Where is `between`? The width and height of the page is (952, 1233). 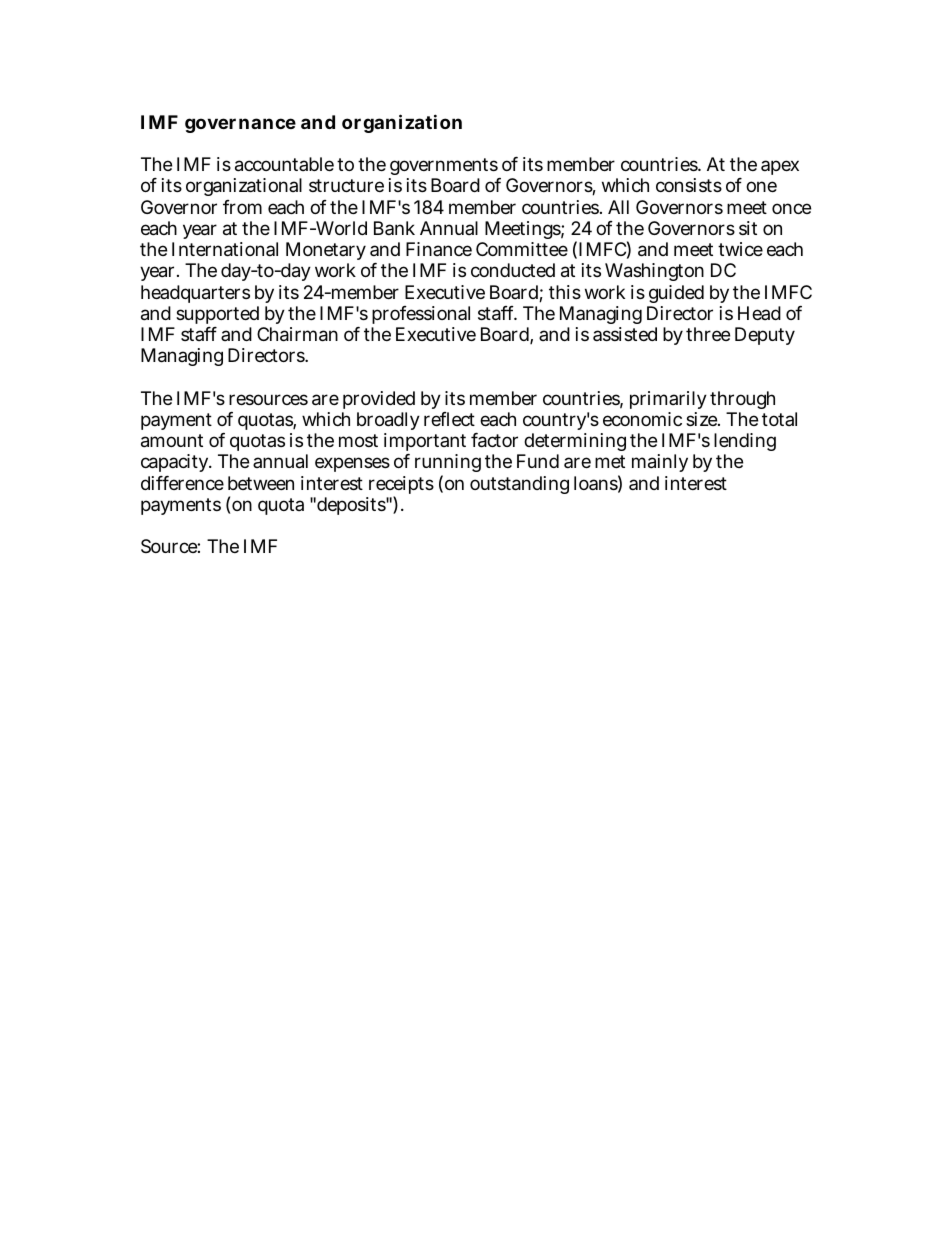
between is located at coordinates (261, 483).
